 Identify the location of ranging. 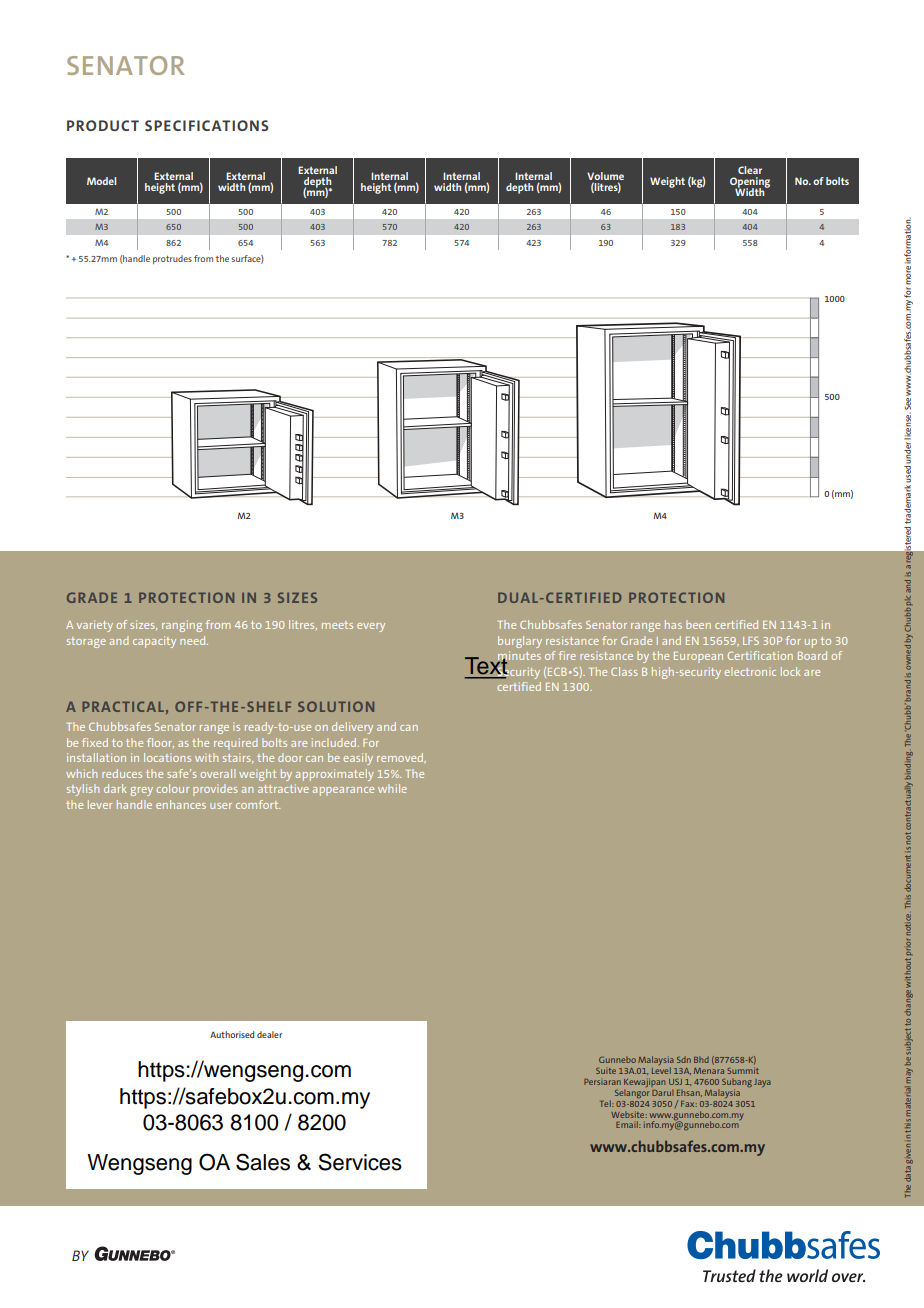
(182, 626).
